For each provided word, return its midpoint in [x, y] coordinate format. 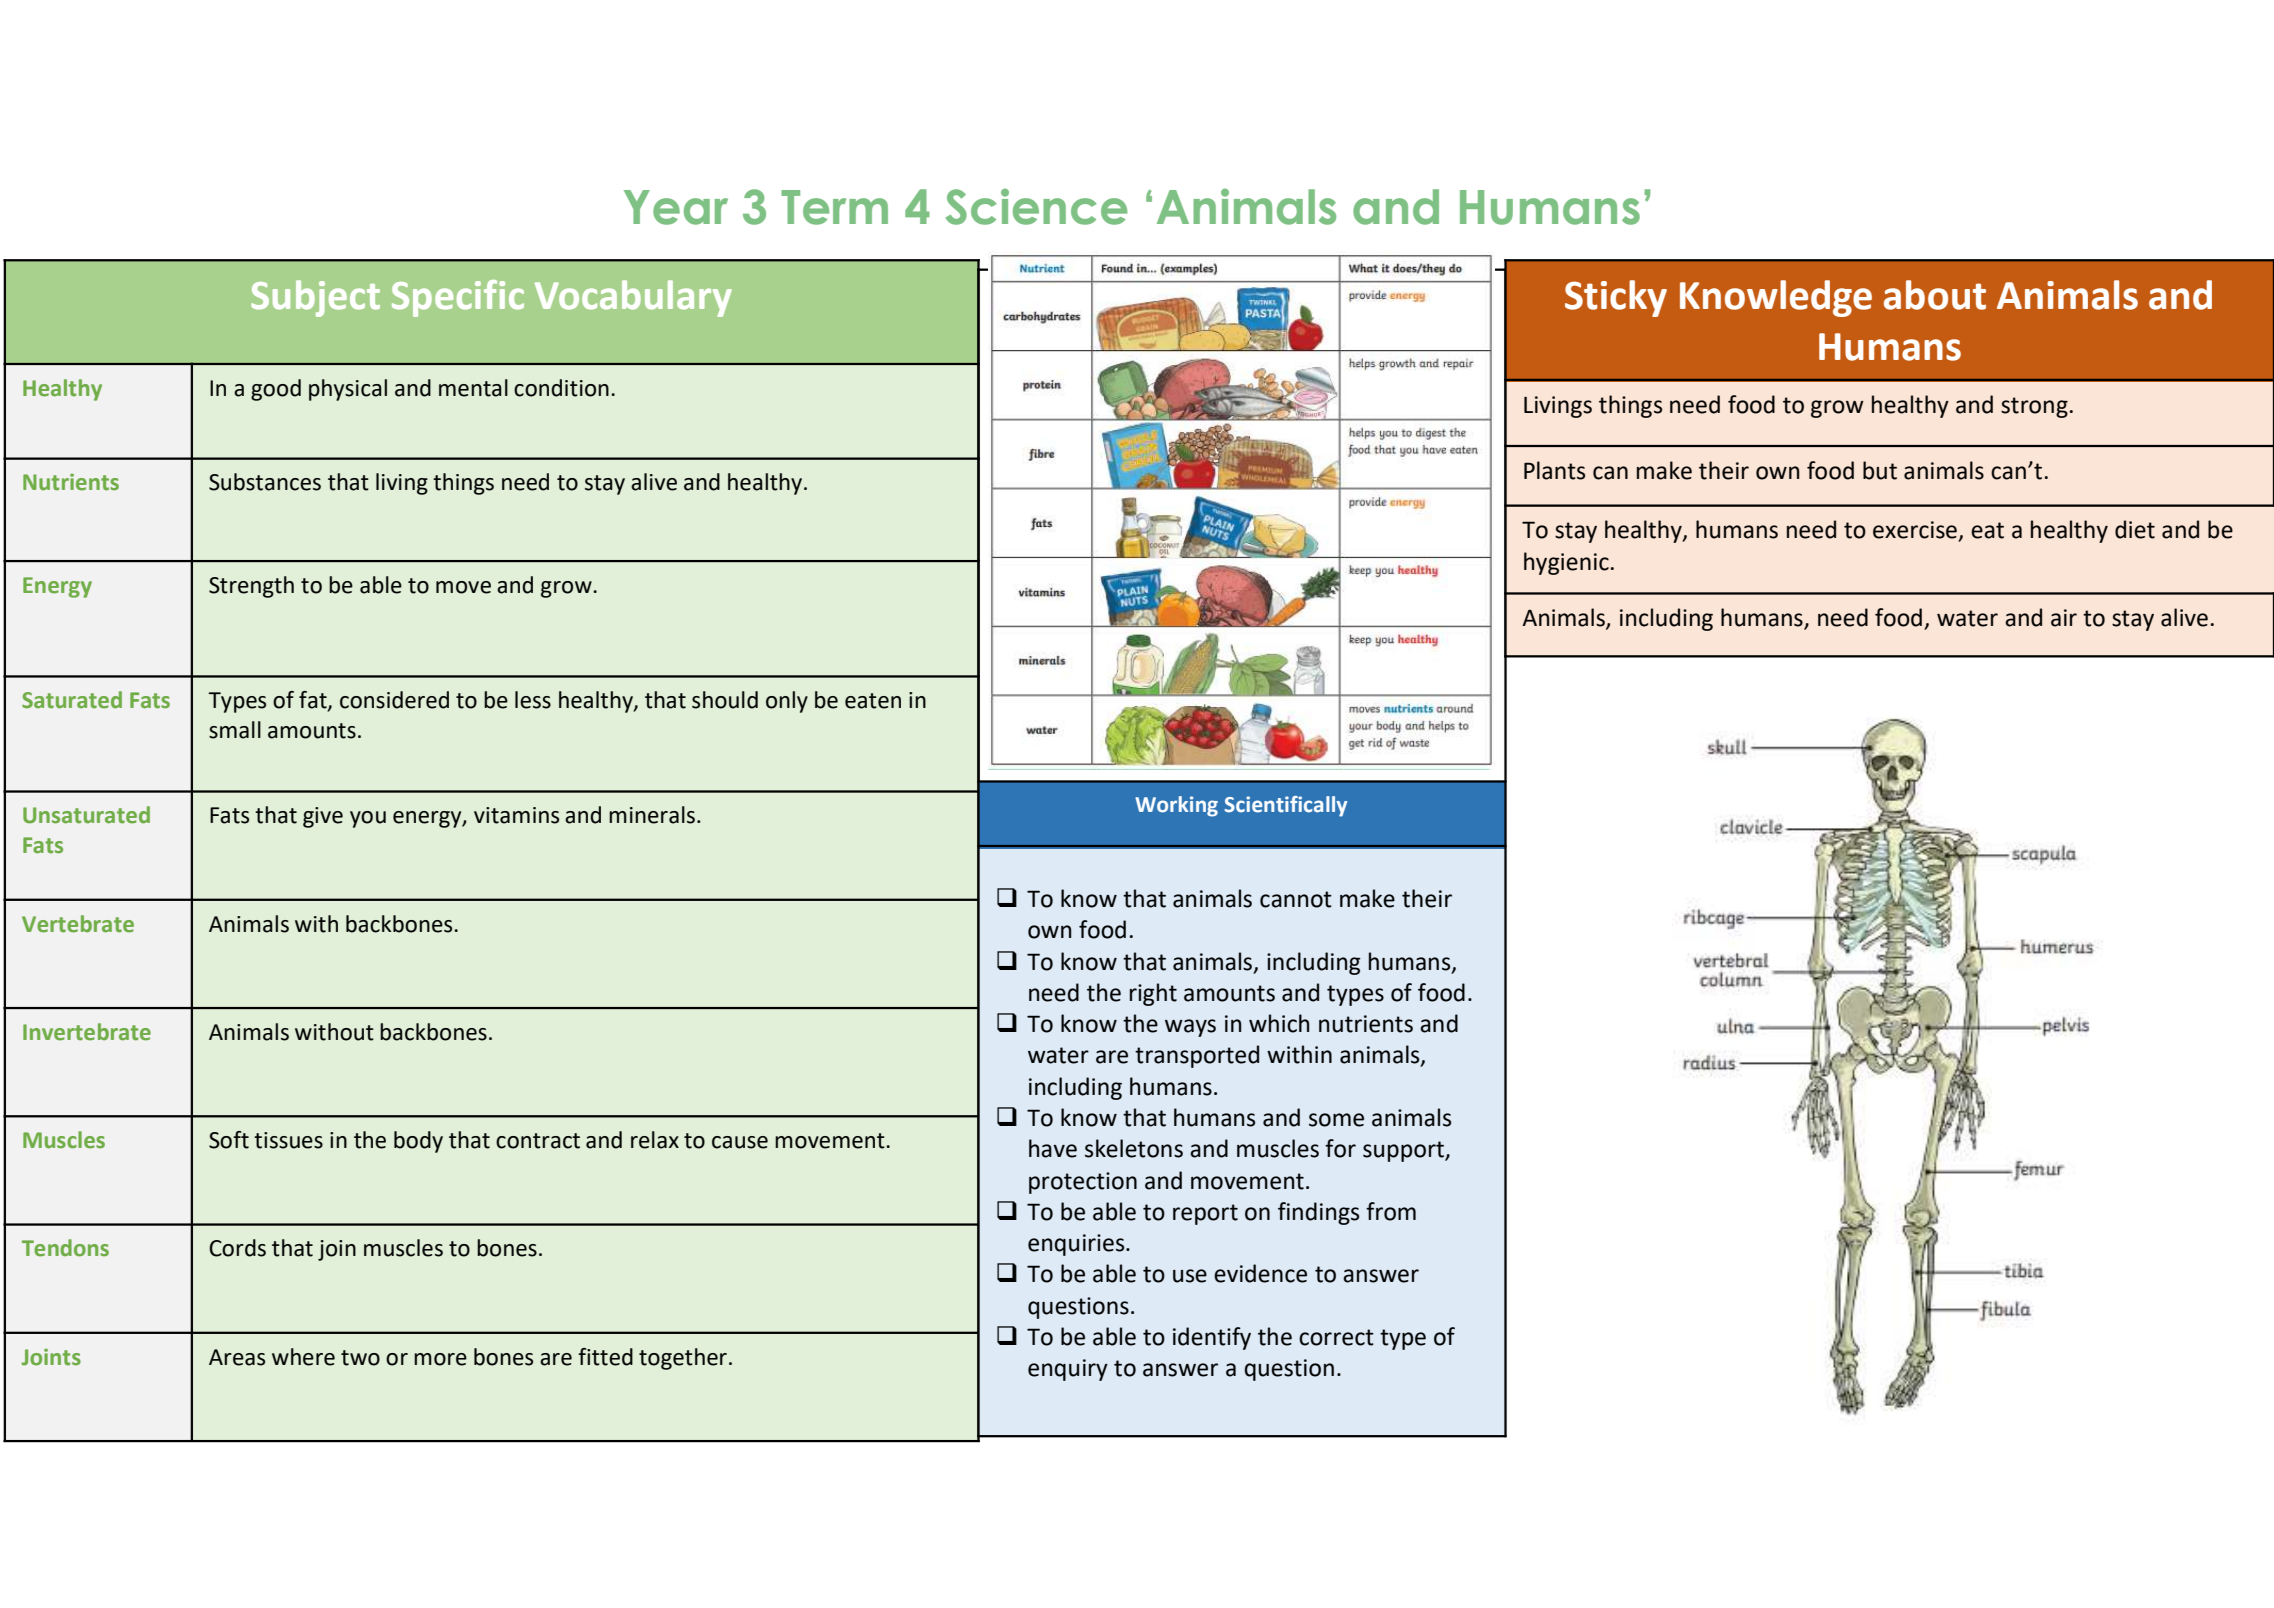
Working [1176, 806]
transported [1197, 1056]
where [303, 1357]
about [1935, 295]
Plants [1554, 470]
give [323, 817]
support [1404, 1151]
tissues [288, 1140]
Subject [315, 298]
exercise [1915, 530]
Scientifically [1286, 806]
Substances [265, 482]
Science [1036, 207]
